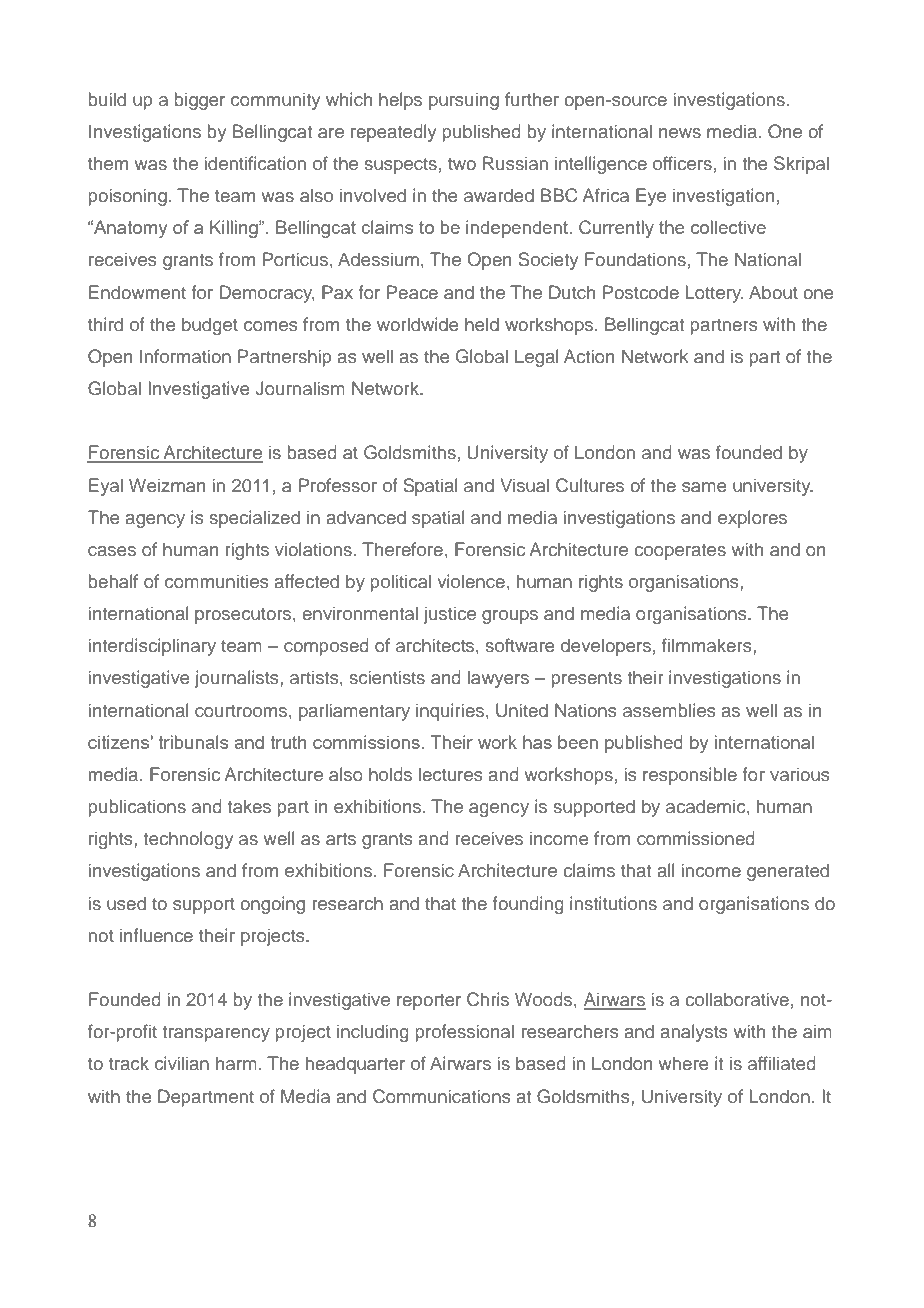 The image size is (924, 1308). What do you see at coordinates (185, 356) in the page?
I see `Information` at bounding box center [185, 356].
